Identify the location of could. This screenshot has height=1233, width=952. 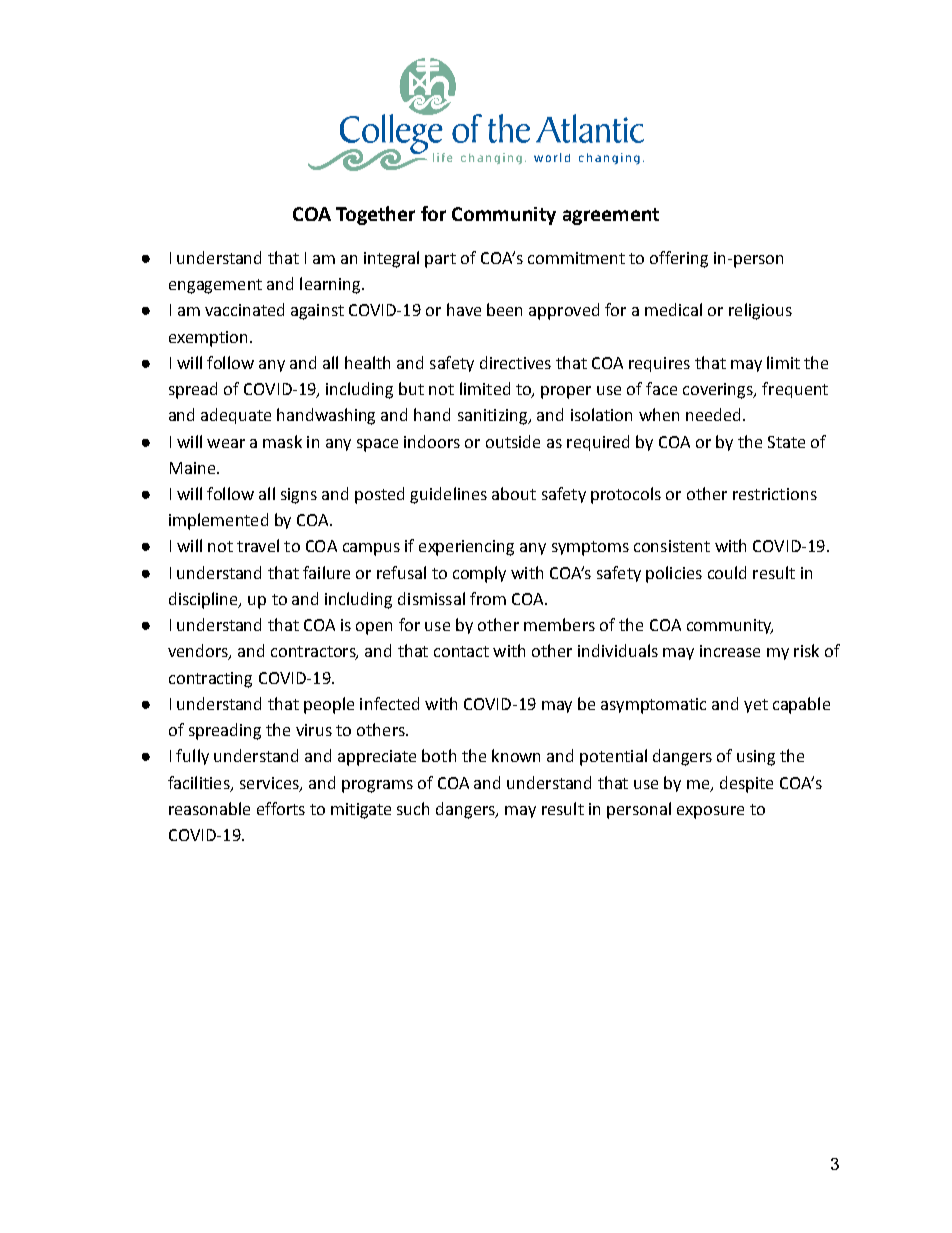
(727, 572).
